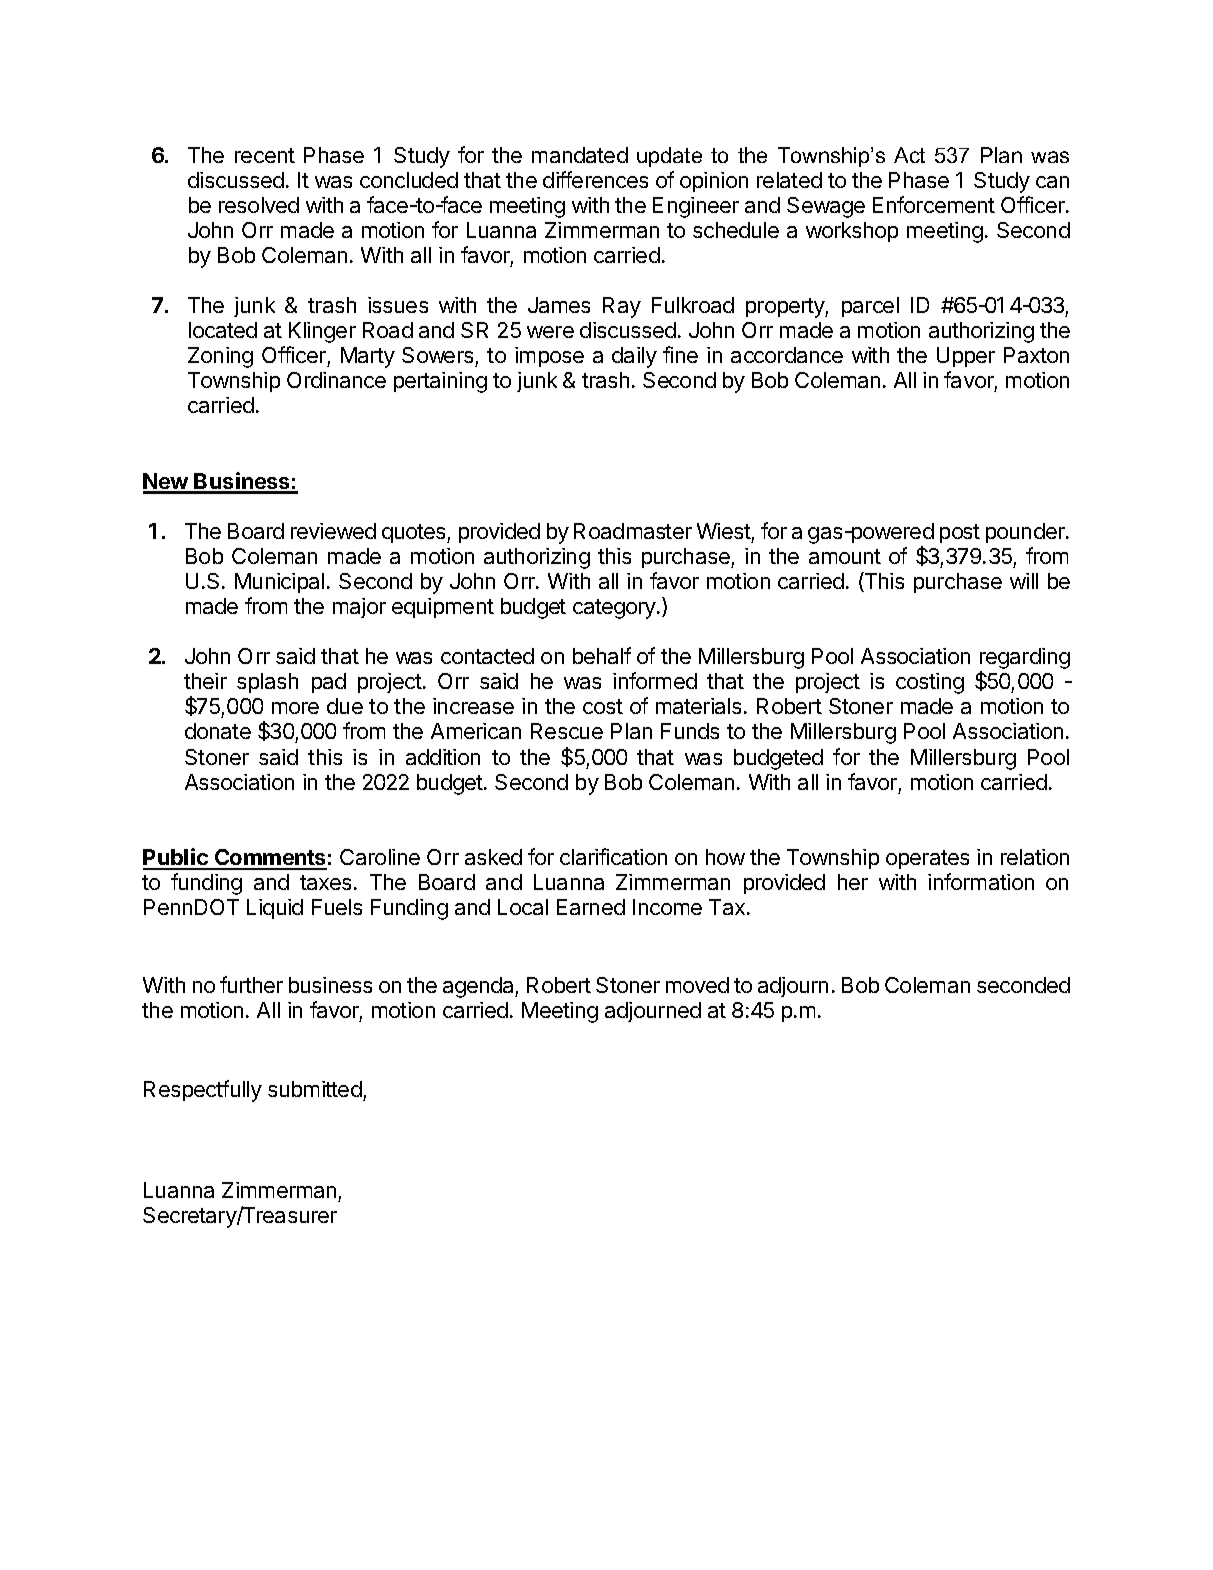 Image resolution: width=1213 pixels, height=1570 pixels. Describe the element at coordinates (697, 985) in the image. I see `moved` at that location.
